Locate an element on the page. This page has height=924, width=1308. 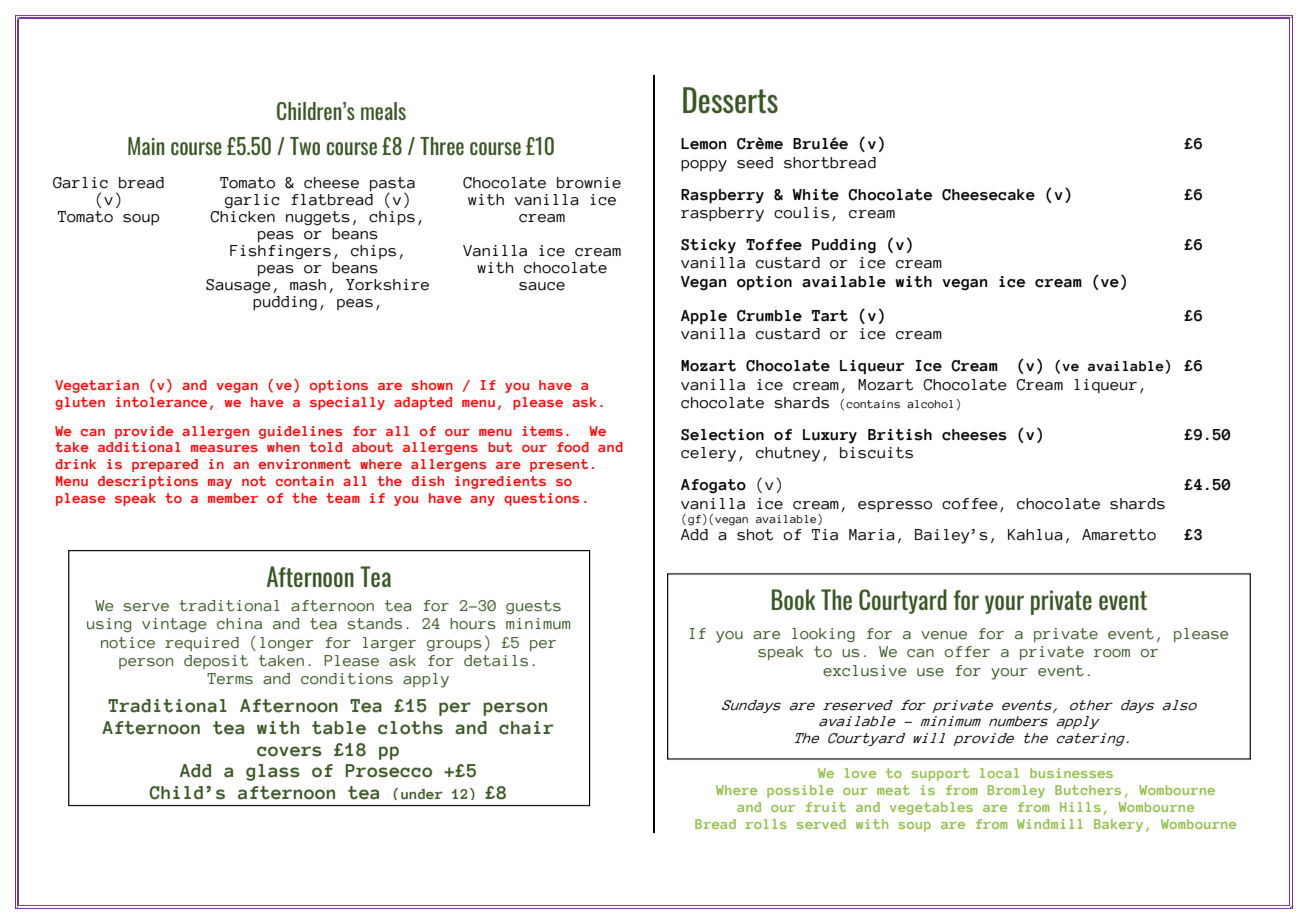
guests is located at coordinates (533, 607).
